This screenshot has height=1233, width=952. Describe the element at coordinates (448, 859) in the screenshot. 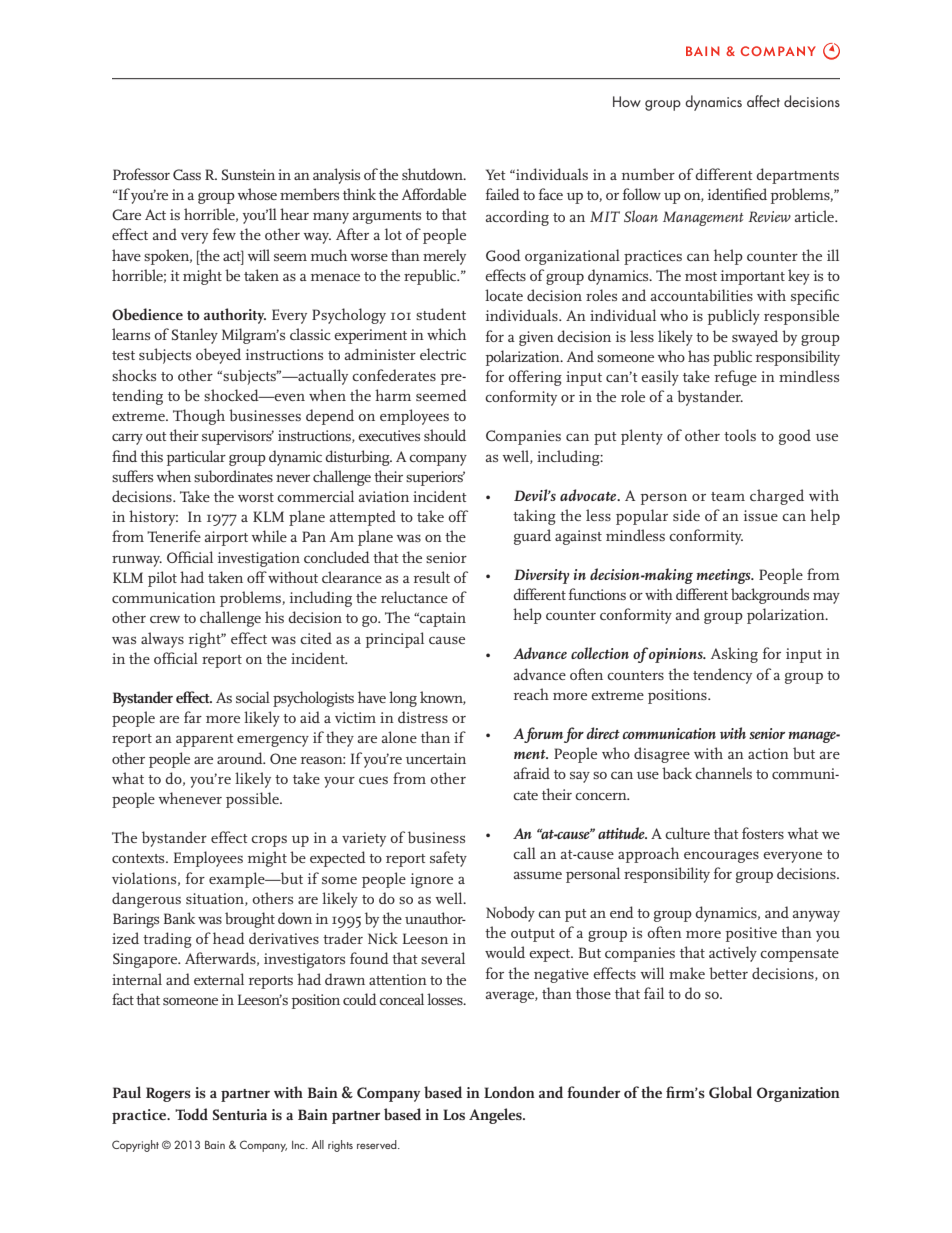

I see `safety` at that location.
